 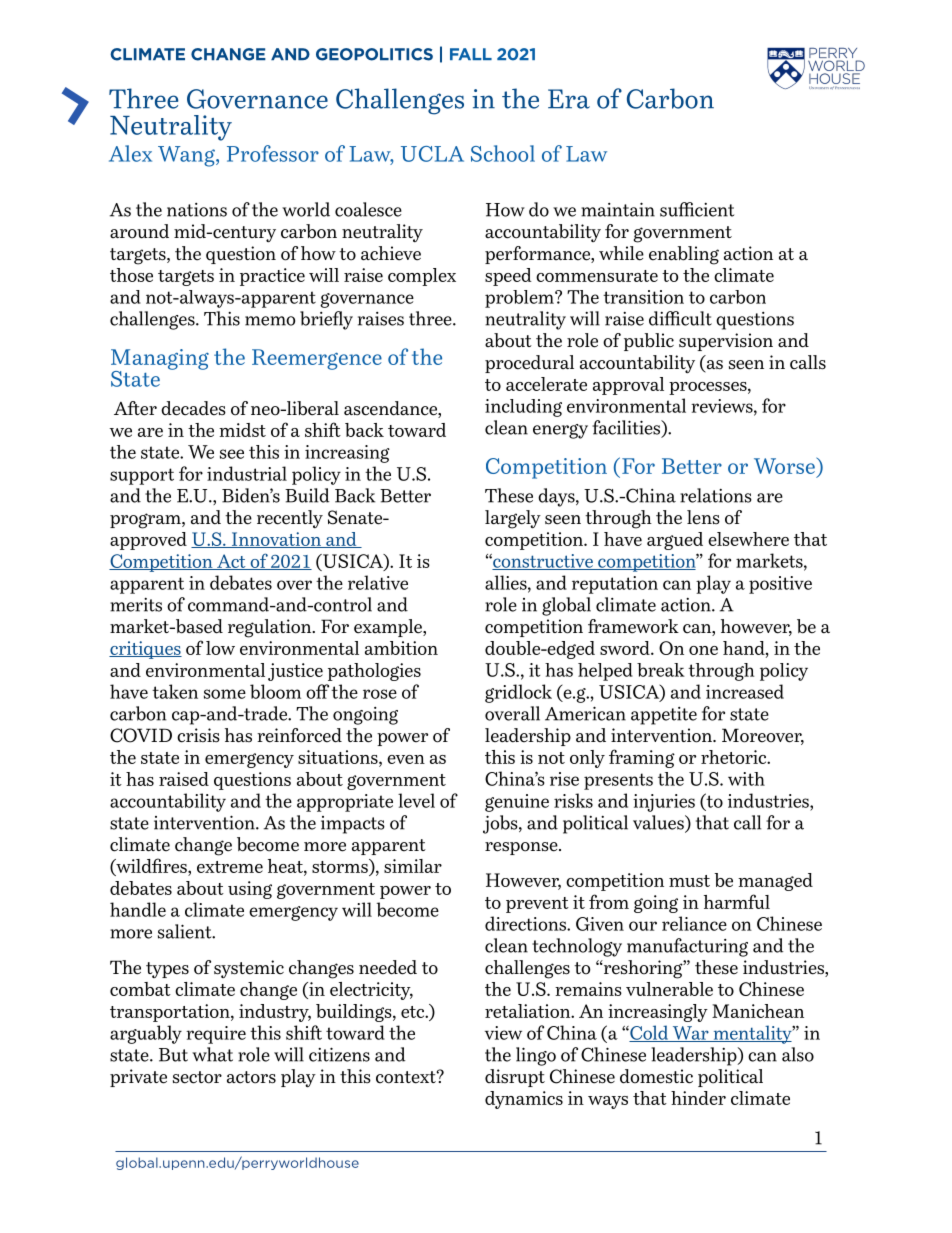 I want to click on relative, so click(x=378, y=582).
